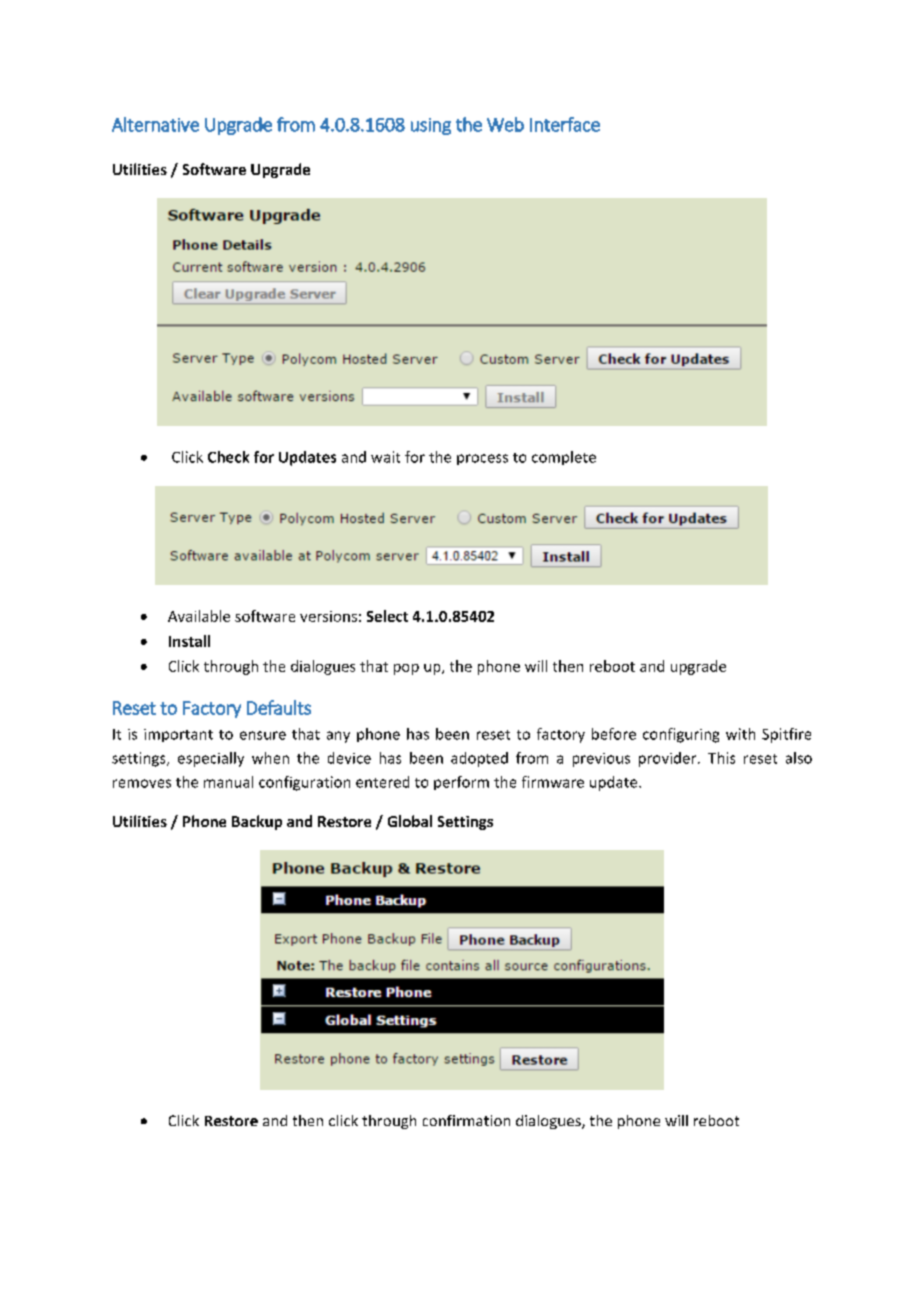 The image size is (924, 1308). I want to click on with, so click(740, 734).
